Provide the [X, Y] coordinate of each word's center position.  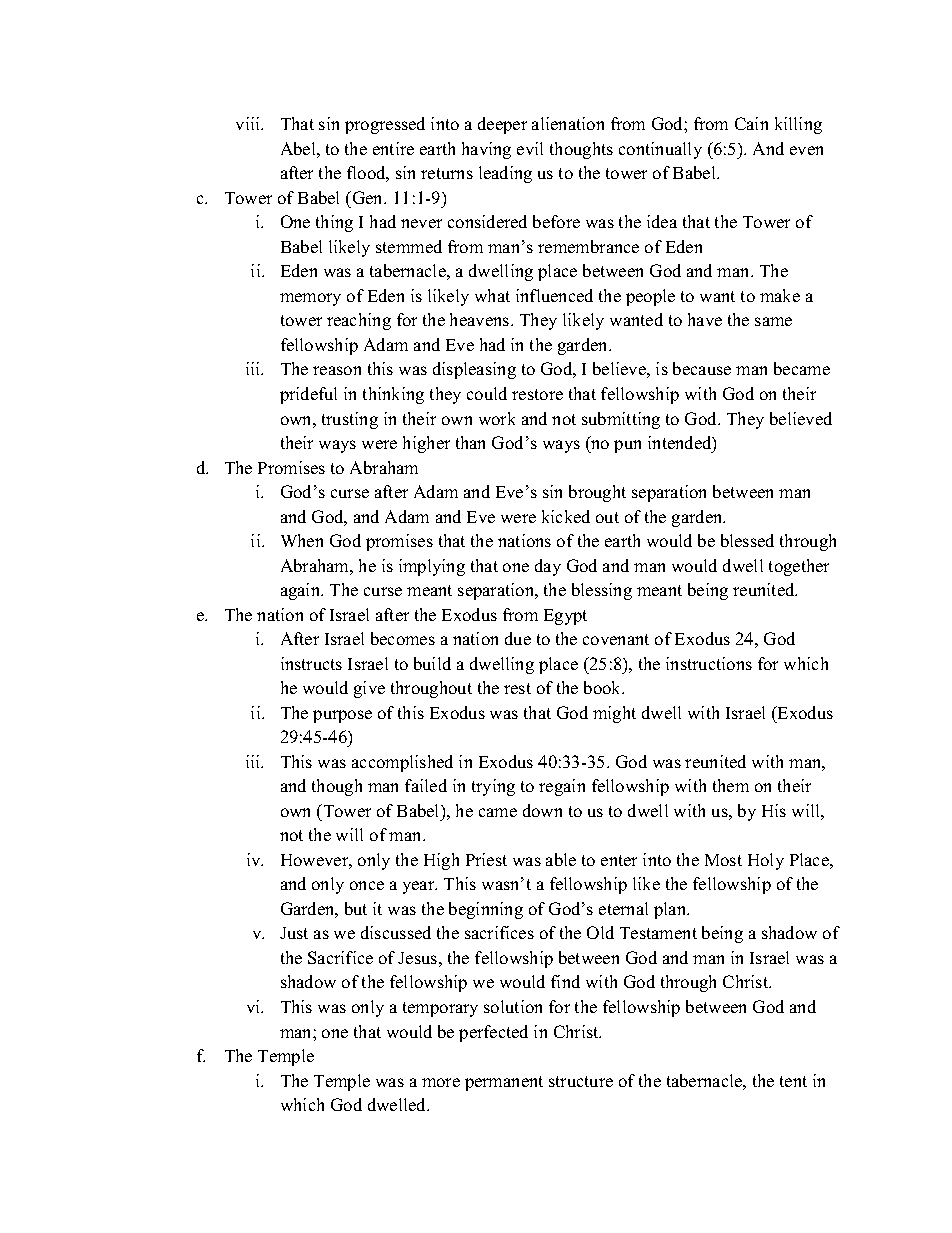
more [441, 1082]
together [799, 567]
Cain [751, 123]
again [302, 591]
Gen [368, 197]
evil [530, 148]
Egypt [565, 617]
